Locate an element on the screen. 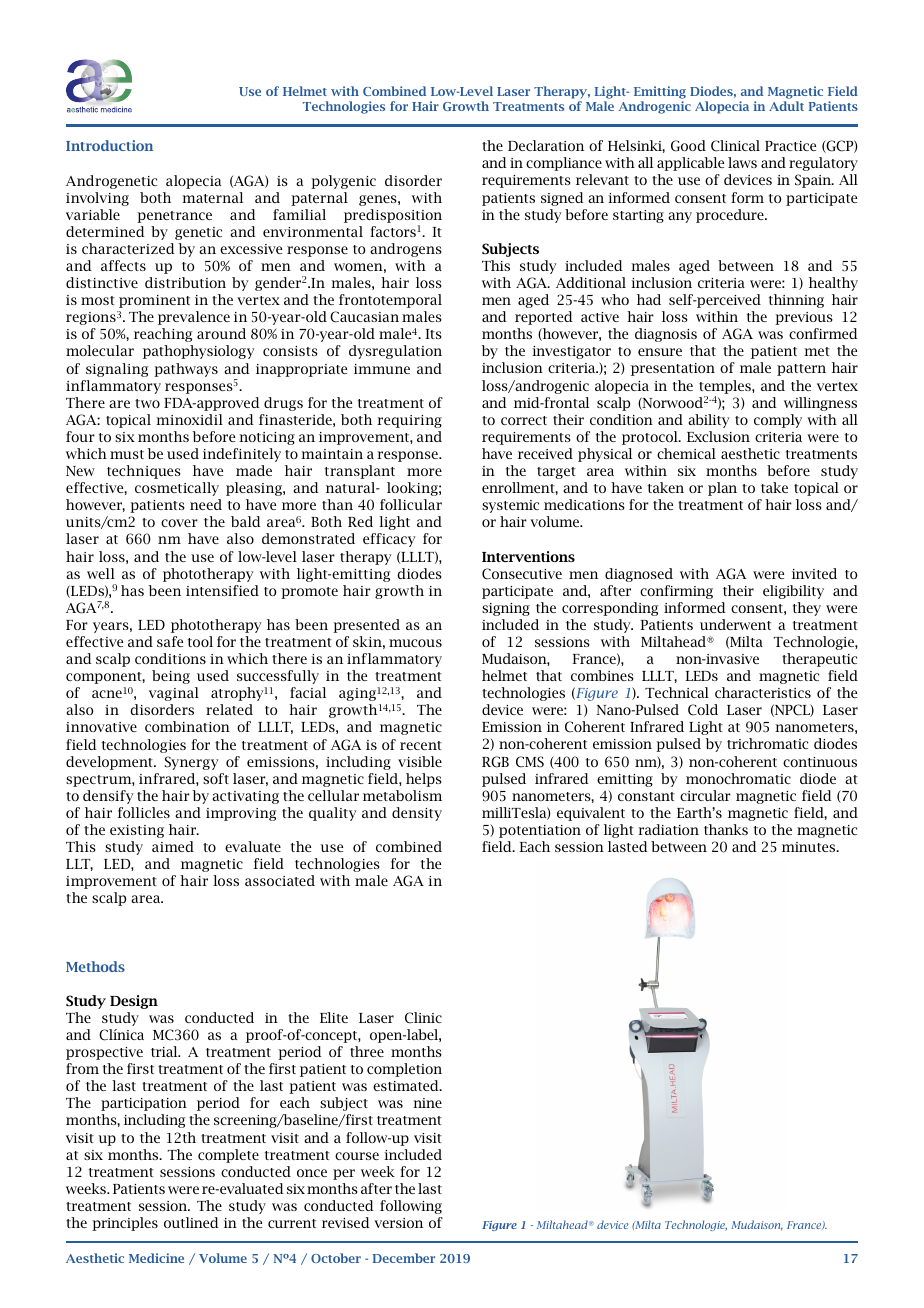  minutes is located at coordinates (810, 847).
